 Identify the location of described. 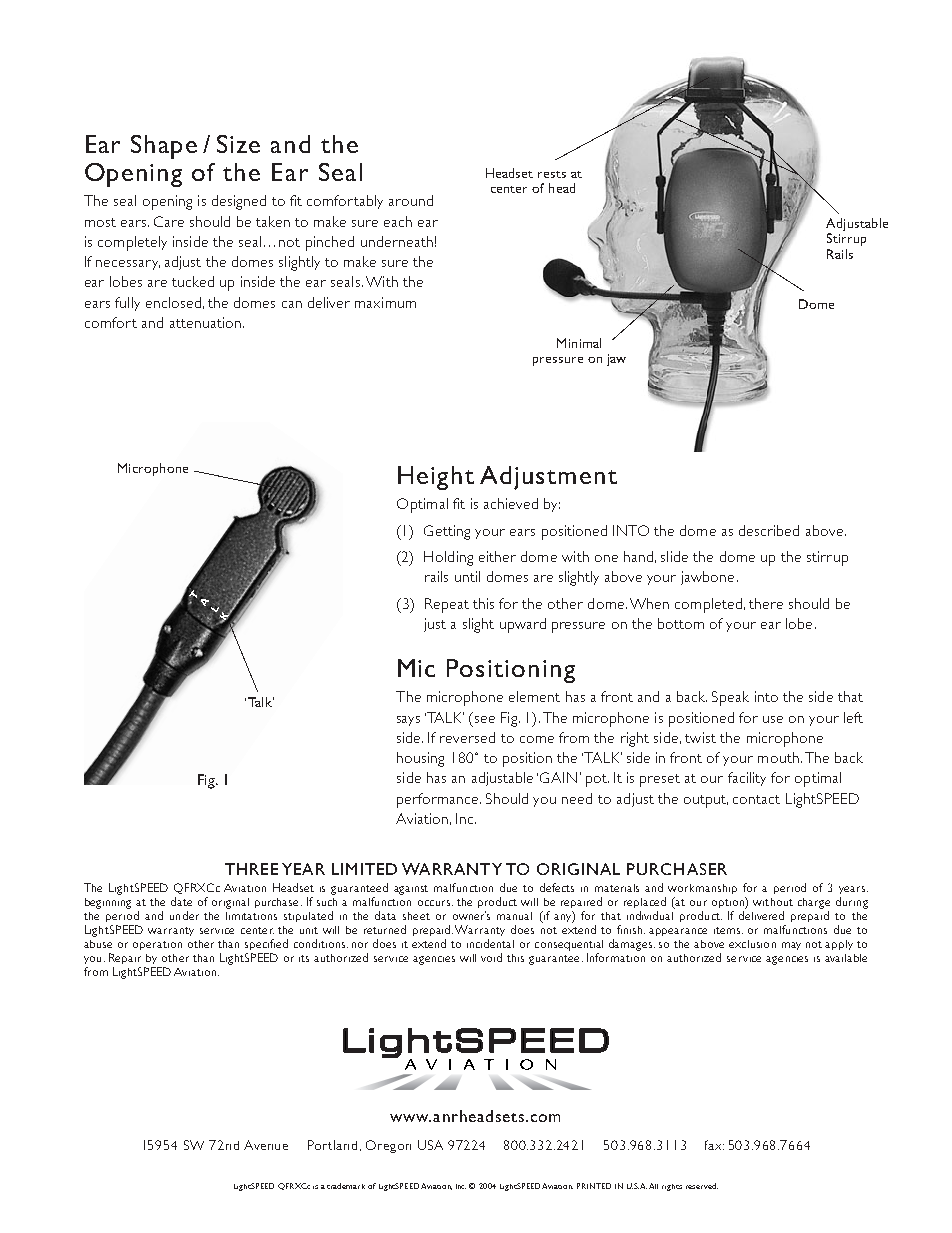
(769, 530).
